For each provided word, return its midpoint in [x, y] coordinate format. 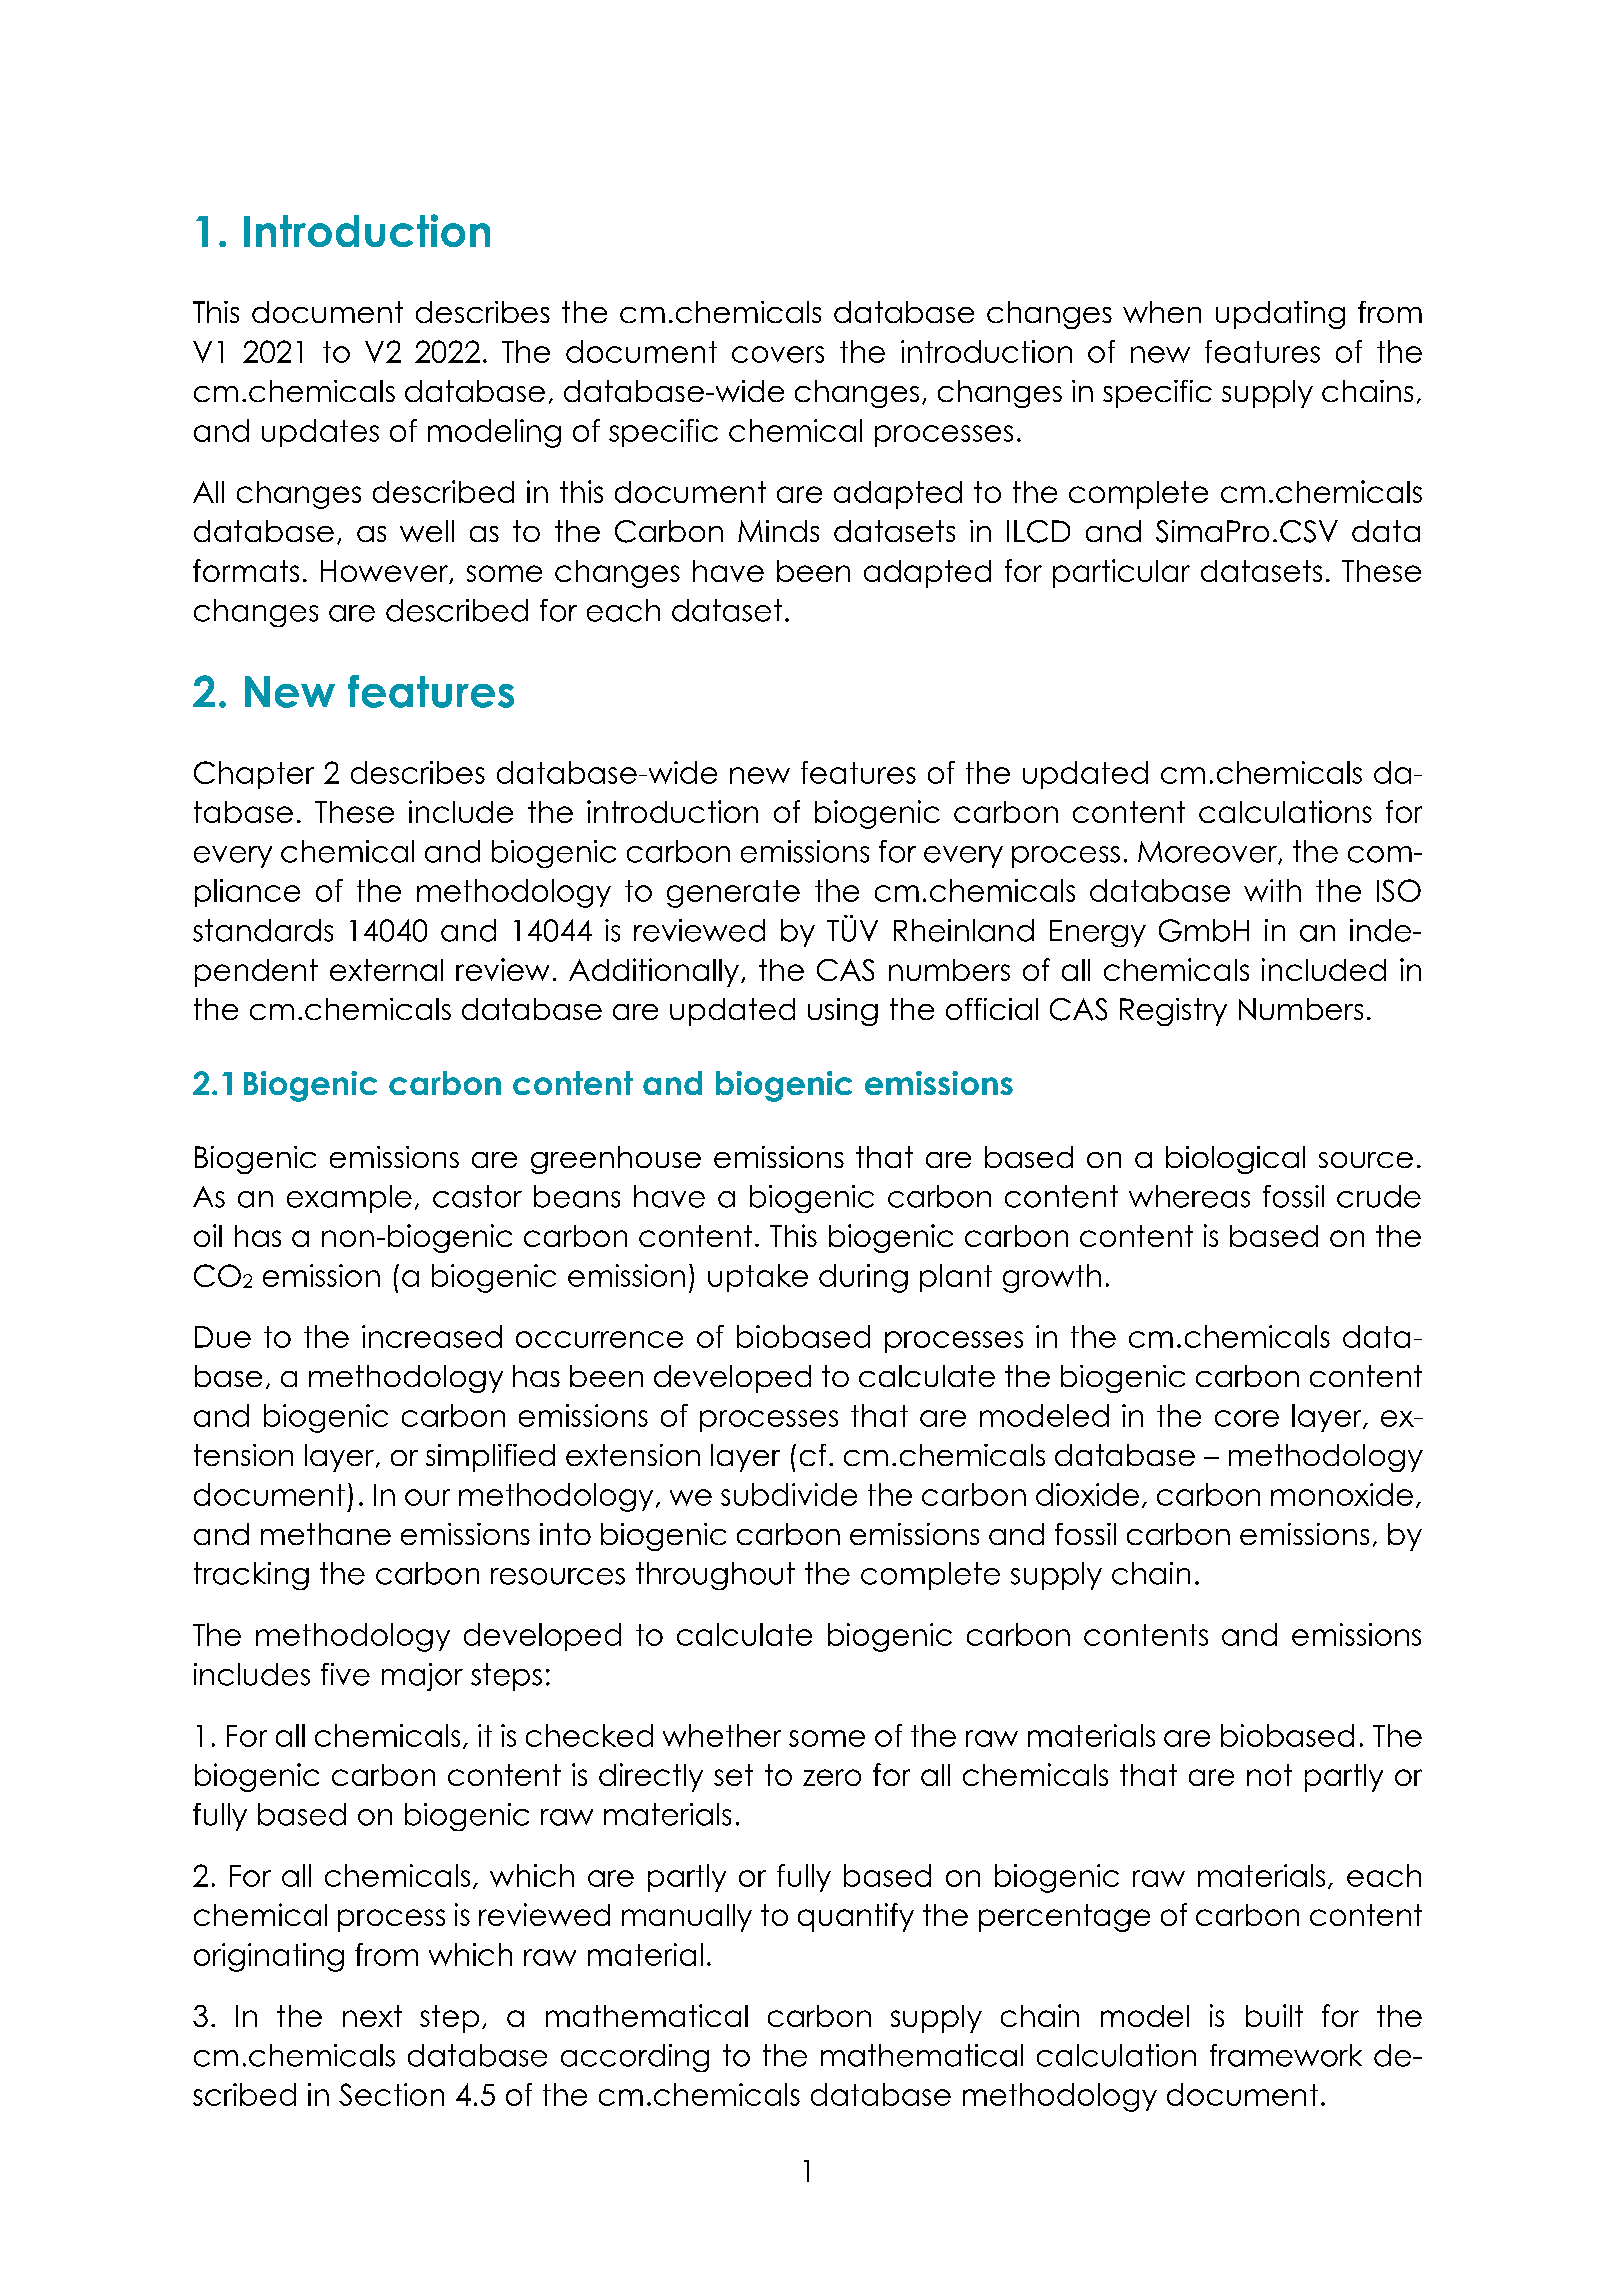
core [1247, 1418]
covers [778, 354]
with [1272, 890]
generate [733, 894]
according [635, 2058]
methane [326, 1534]
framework [1286, 2055]
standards [263, 930]
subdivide [789, 1494]
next [372, 2016]
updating [1280, 315]
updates [320, 433]
